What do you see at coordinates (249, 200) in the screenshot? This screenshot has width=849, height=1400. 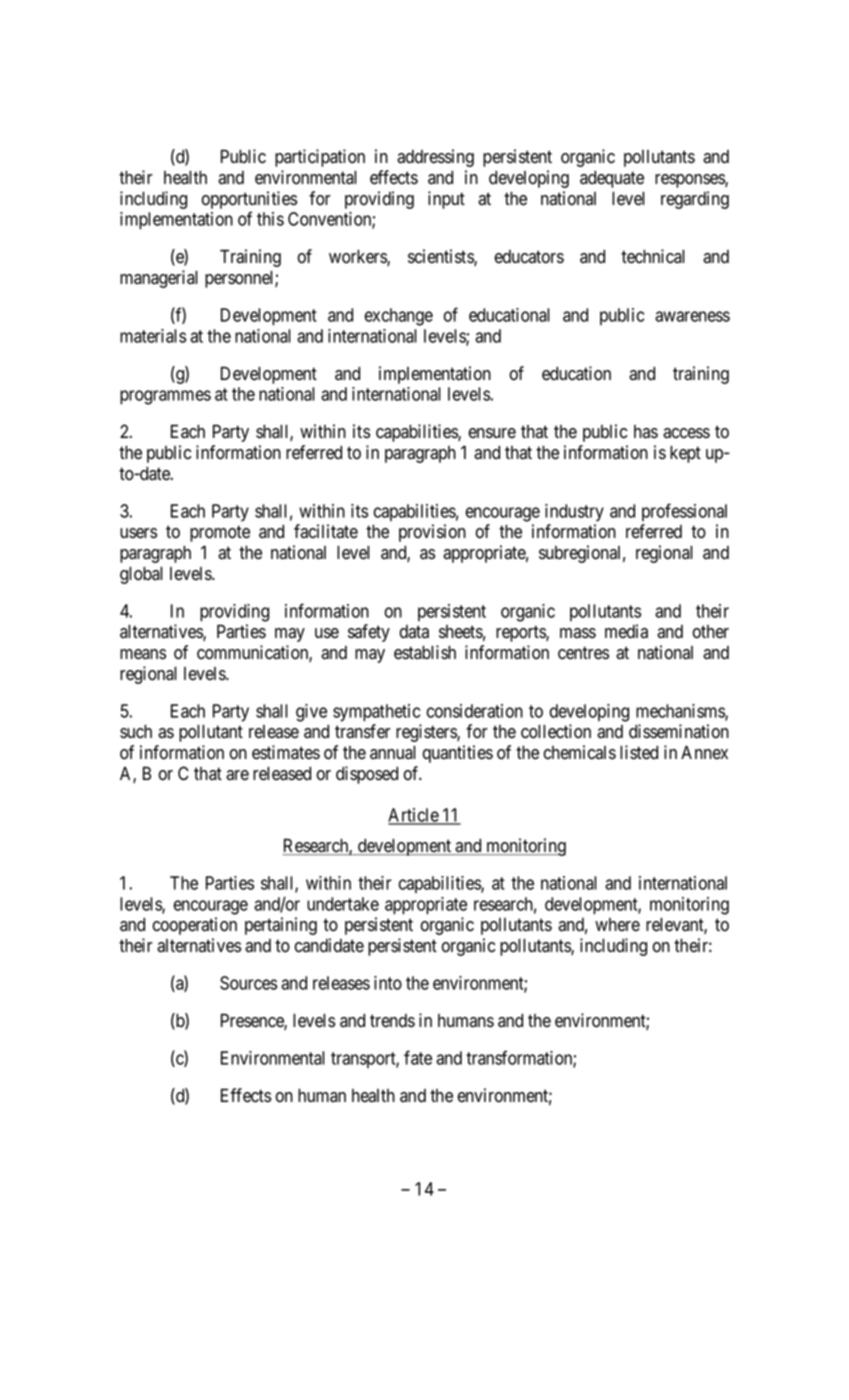 I see `opportunities` at bounding box center [249, 200].
